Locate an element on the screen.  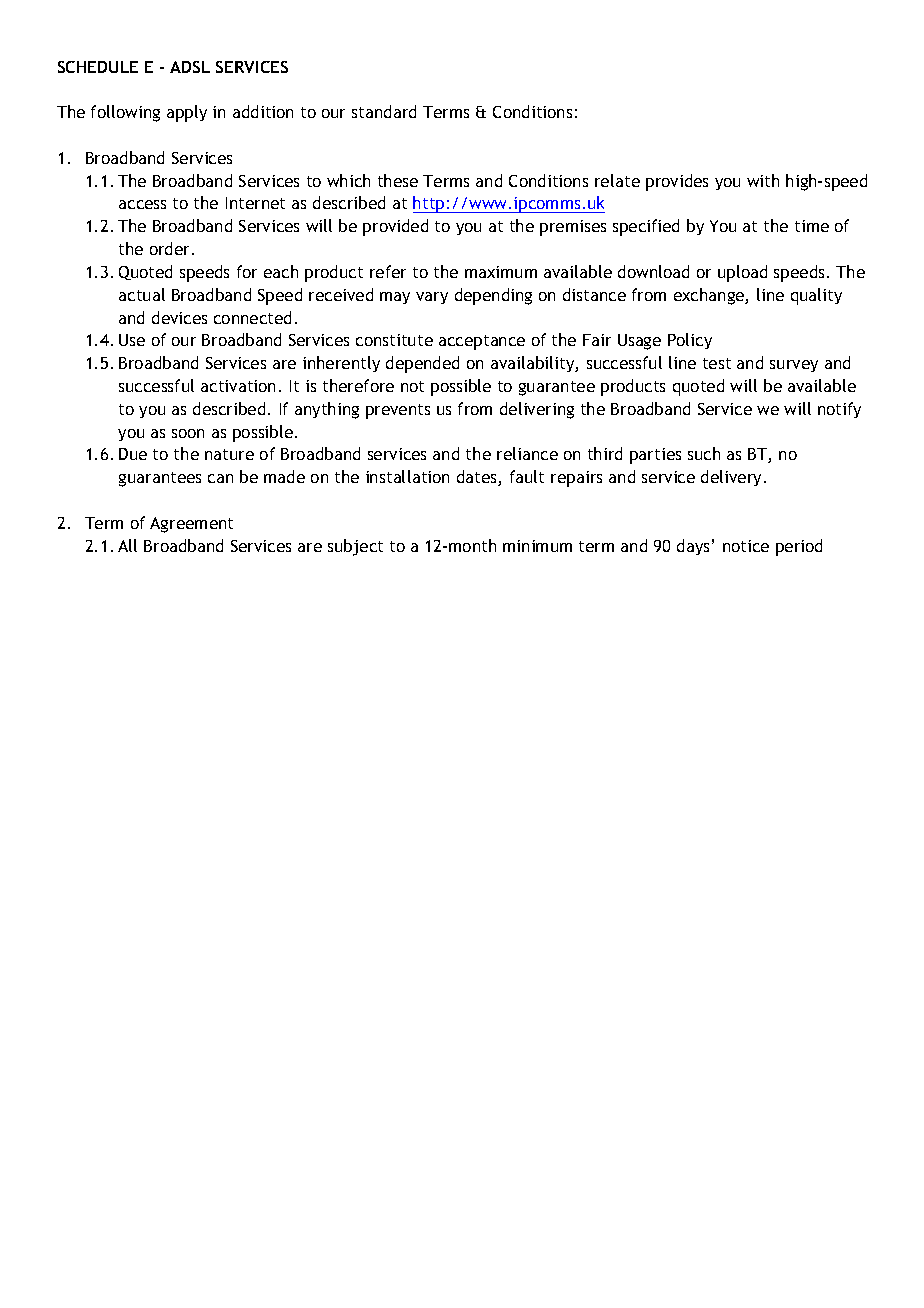
Agreement is located at coordinates (191, 525).
